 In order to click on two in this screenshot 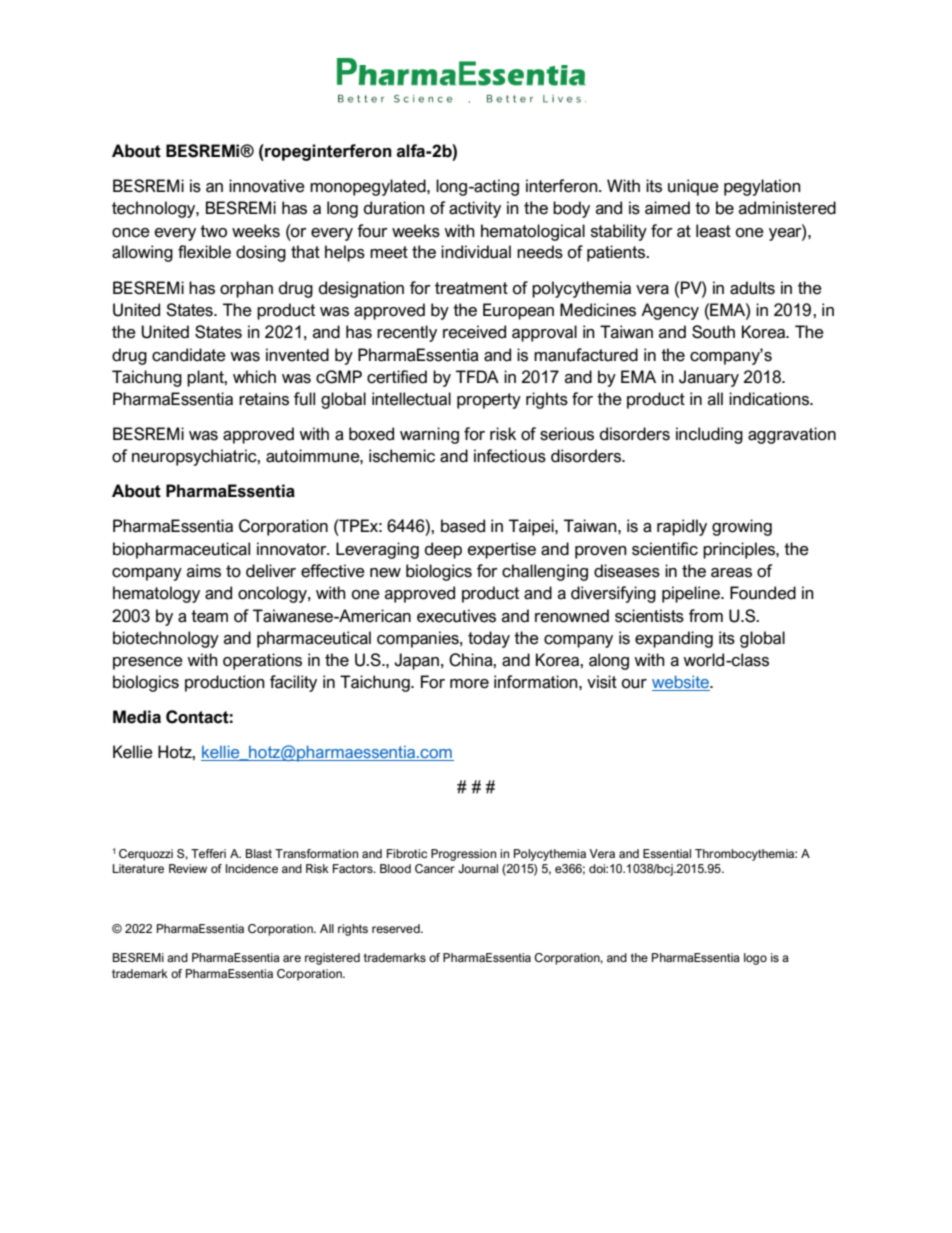, I will do `click(213, 231)`.
